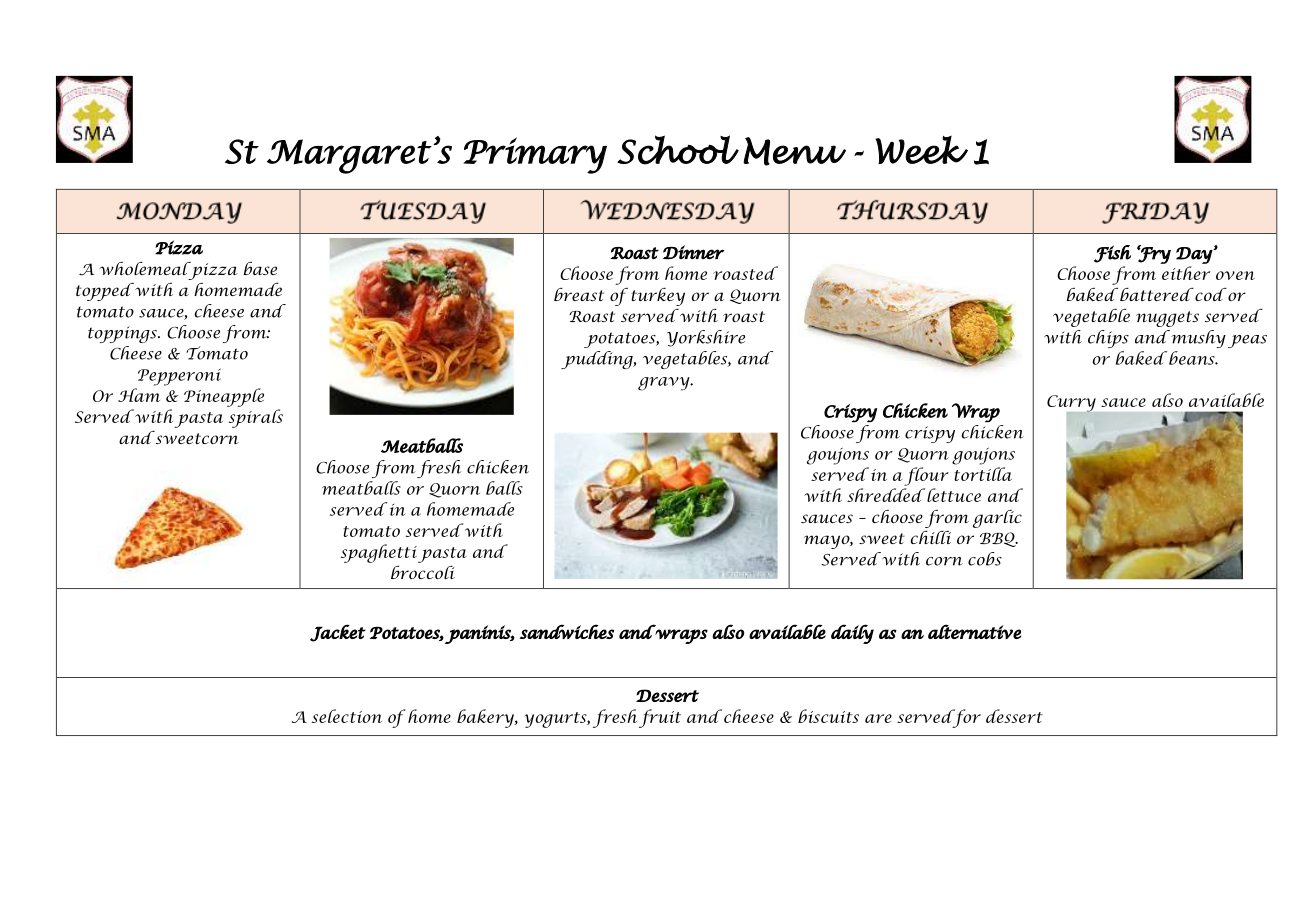 The width and height of the screenshot is (1308, 924). What do you see at coordinates (1112, 254) in the screenshot?
I see `Fish` at bounding box center [1112, 254].
